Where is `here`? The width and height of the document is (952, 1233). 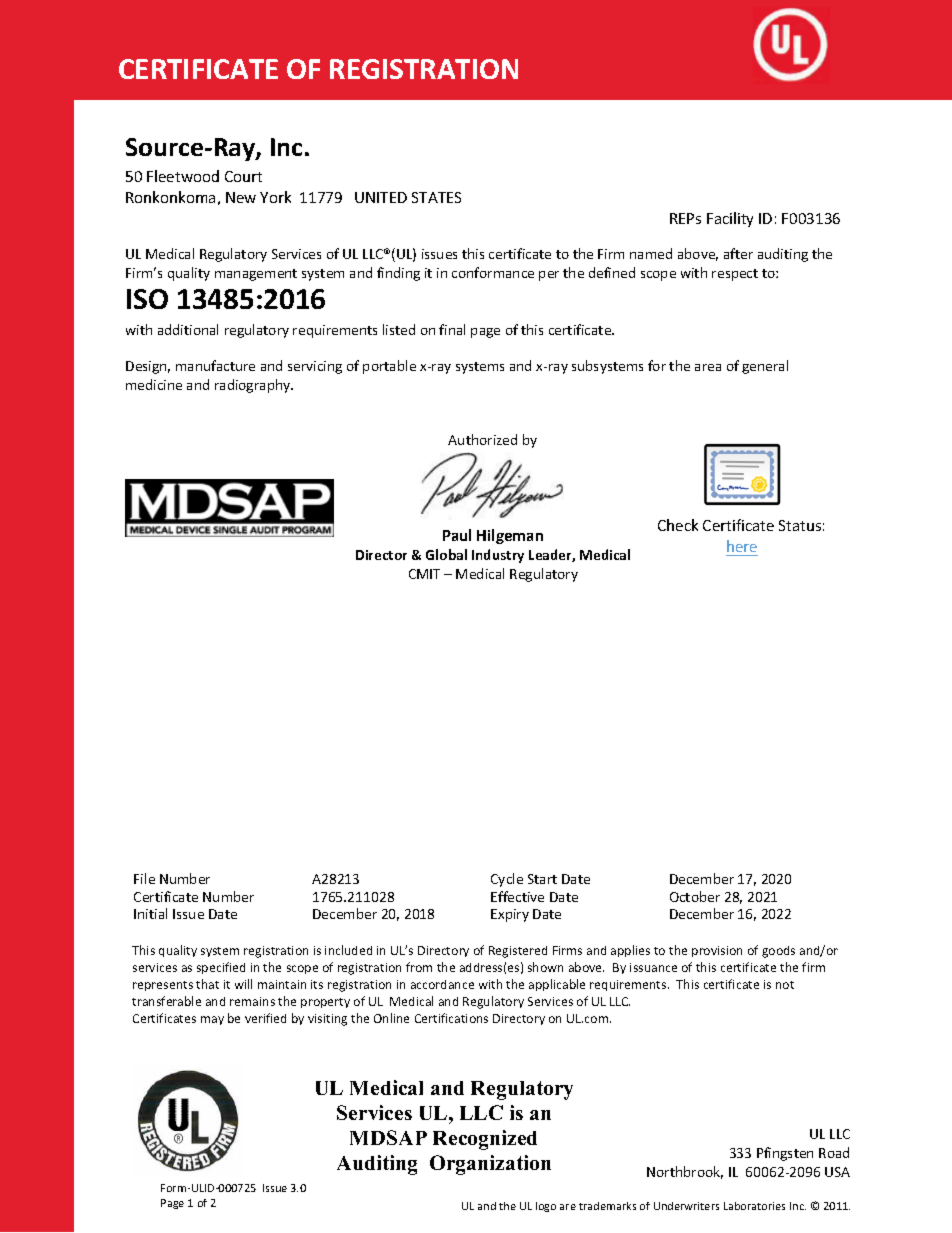 here is located at coordinates (742, 546).
